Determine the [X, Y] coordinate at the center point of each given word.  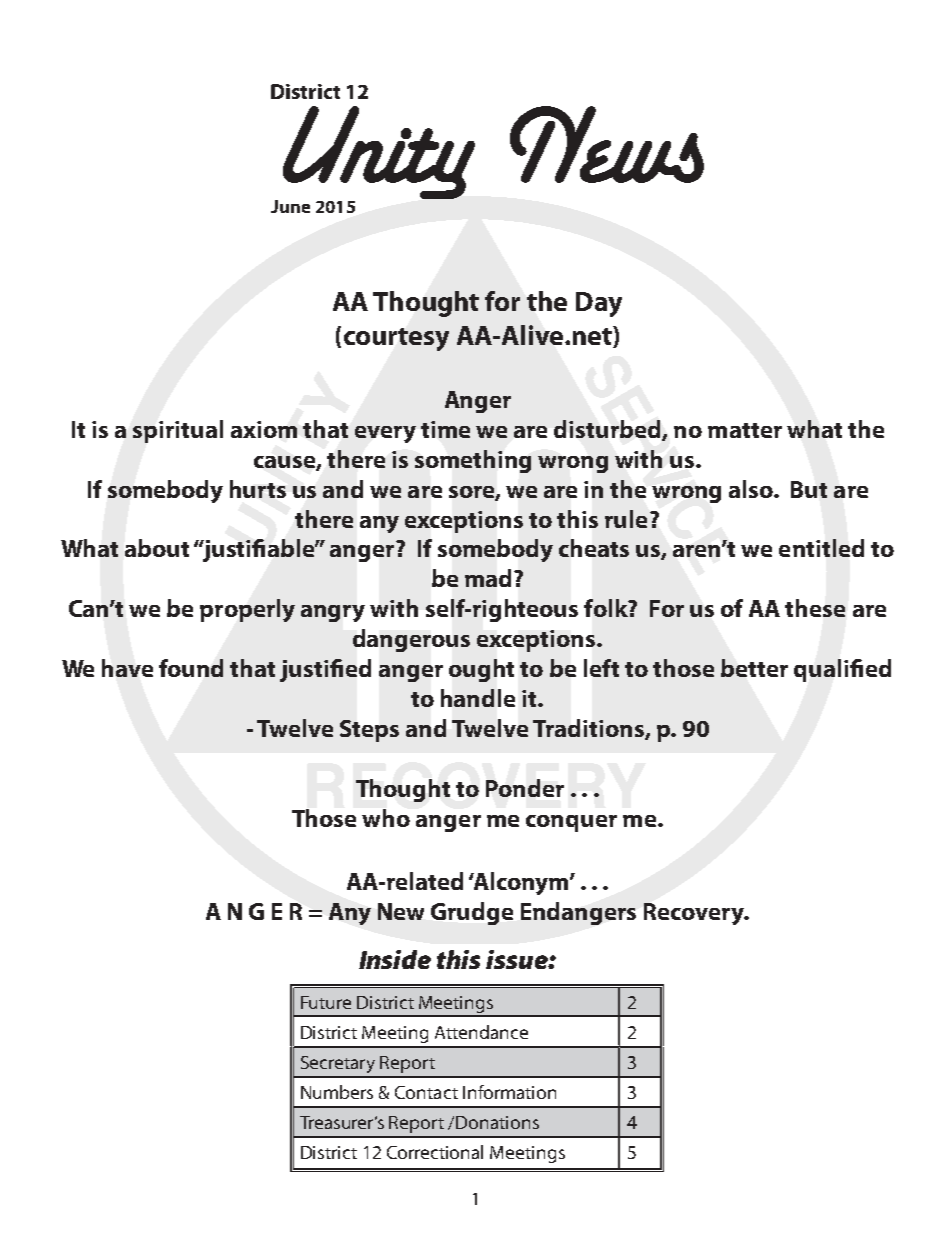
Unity [379, 152]
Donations [497, 1122]
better [754, 668]
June [290, 206]
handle [478, 698]
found [191, 668]
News [607, 144]
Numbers [337, 1092]
